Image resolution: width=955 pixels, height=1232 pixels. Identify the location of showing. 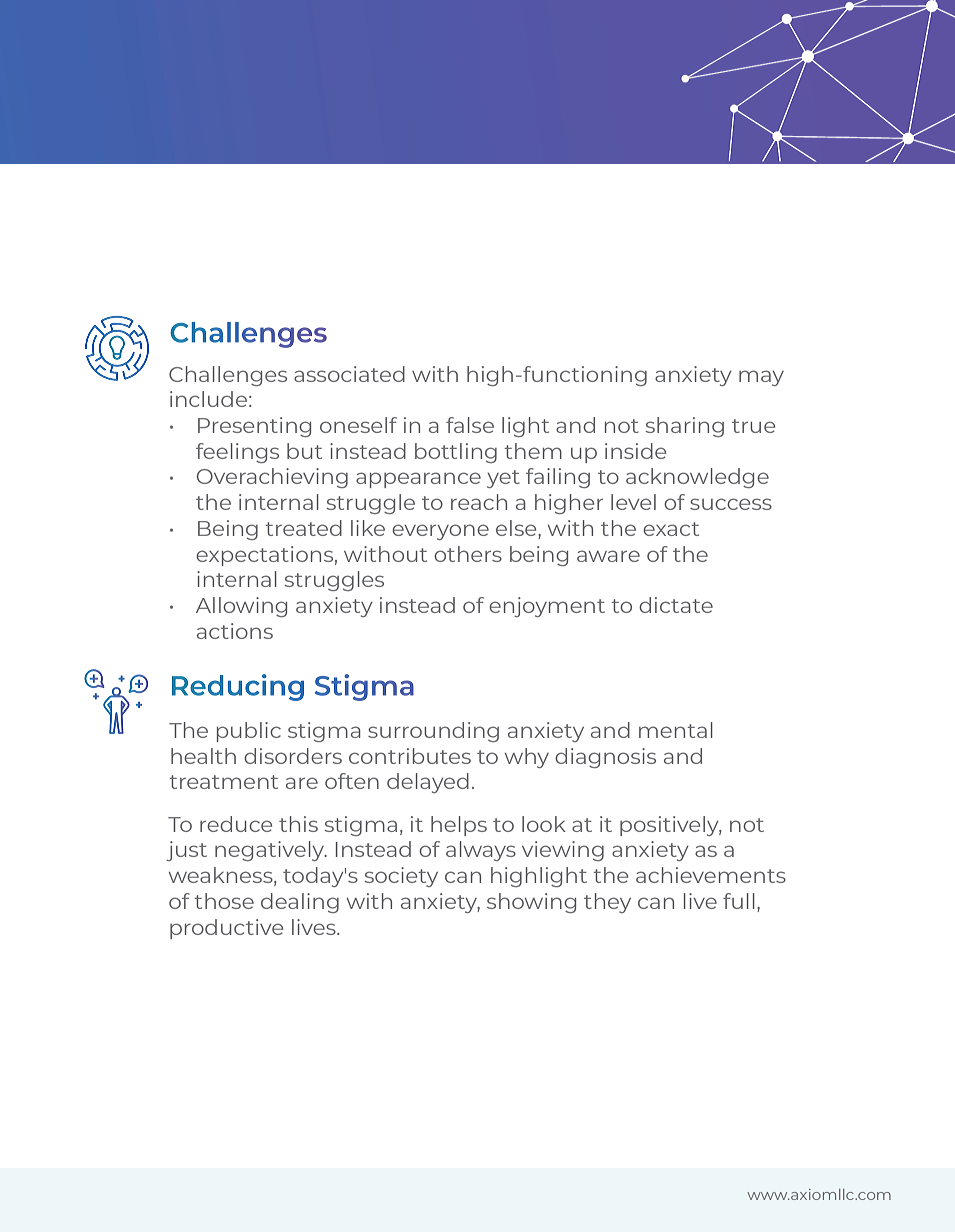
(531, 903).
